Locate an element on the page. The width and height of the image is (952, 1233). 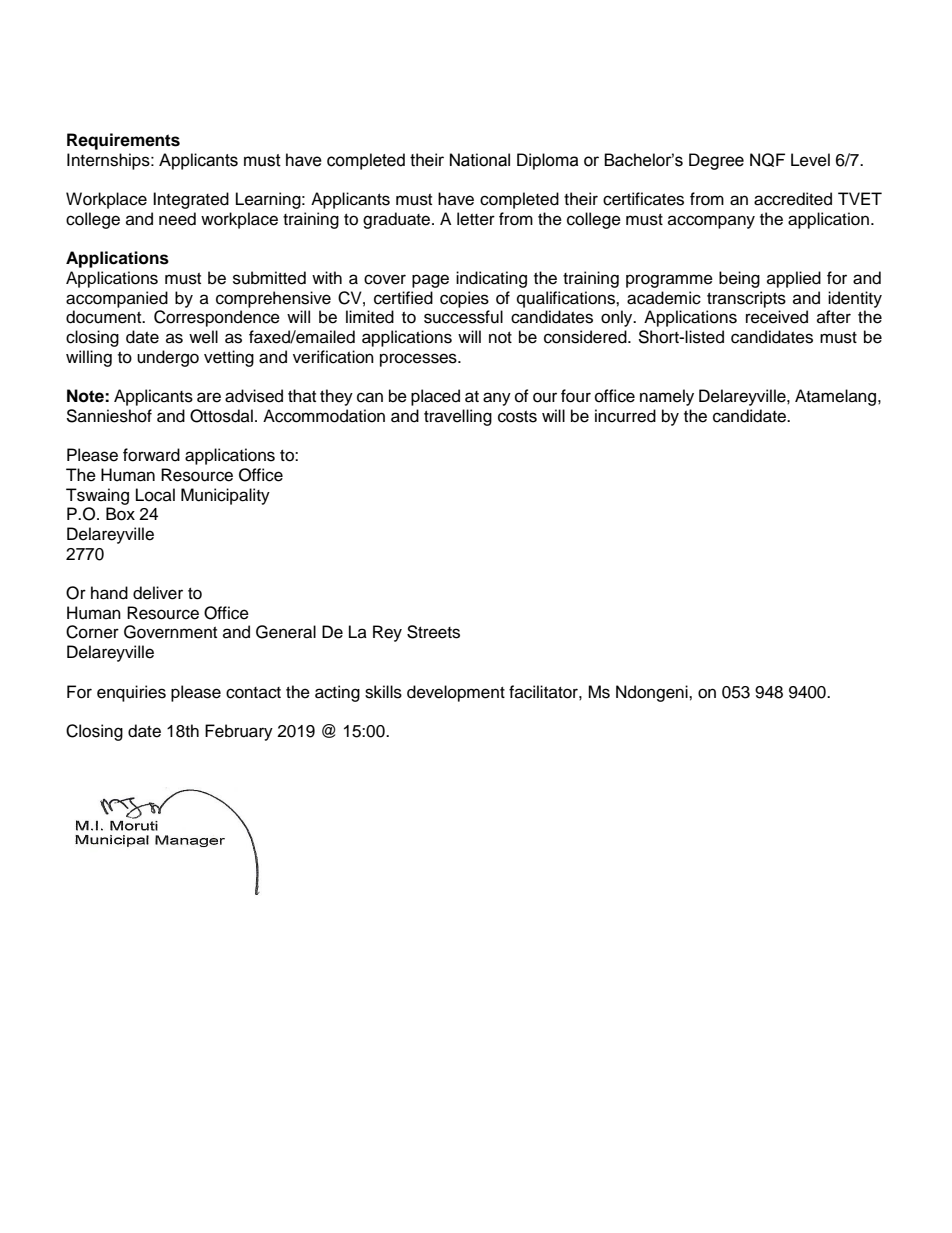
Box is located at coordinates (120, 514).
